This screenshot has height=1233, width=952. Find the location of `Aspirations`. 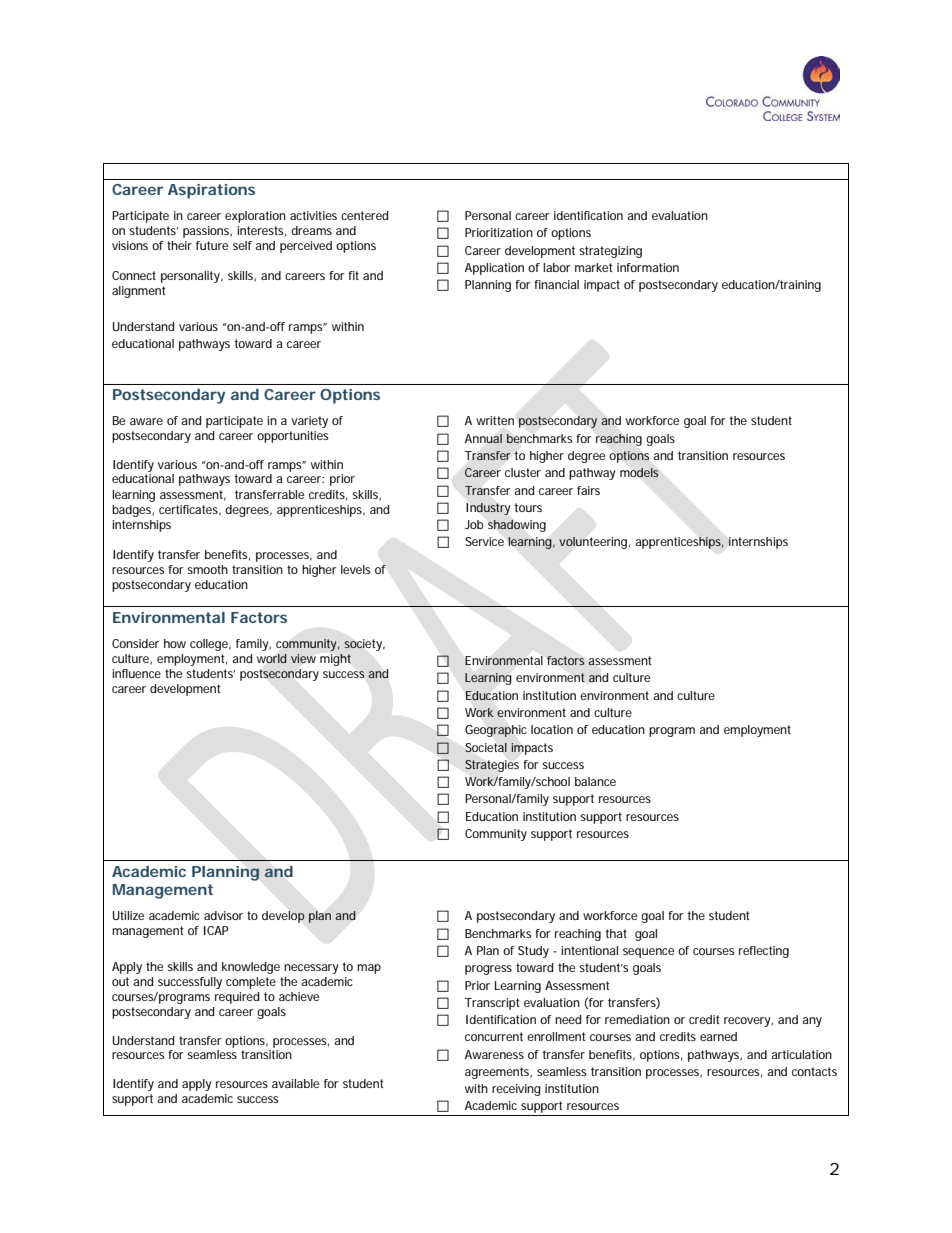

Aspirations is located at coordinates (211, 191).
